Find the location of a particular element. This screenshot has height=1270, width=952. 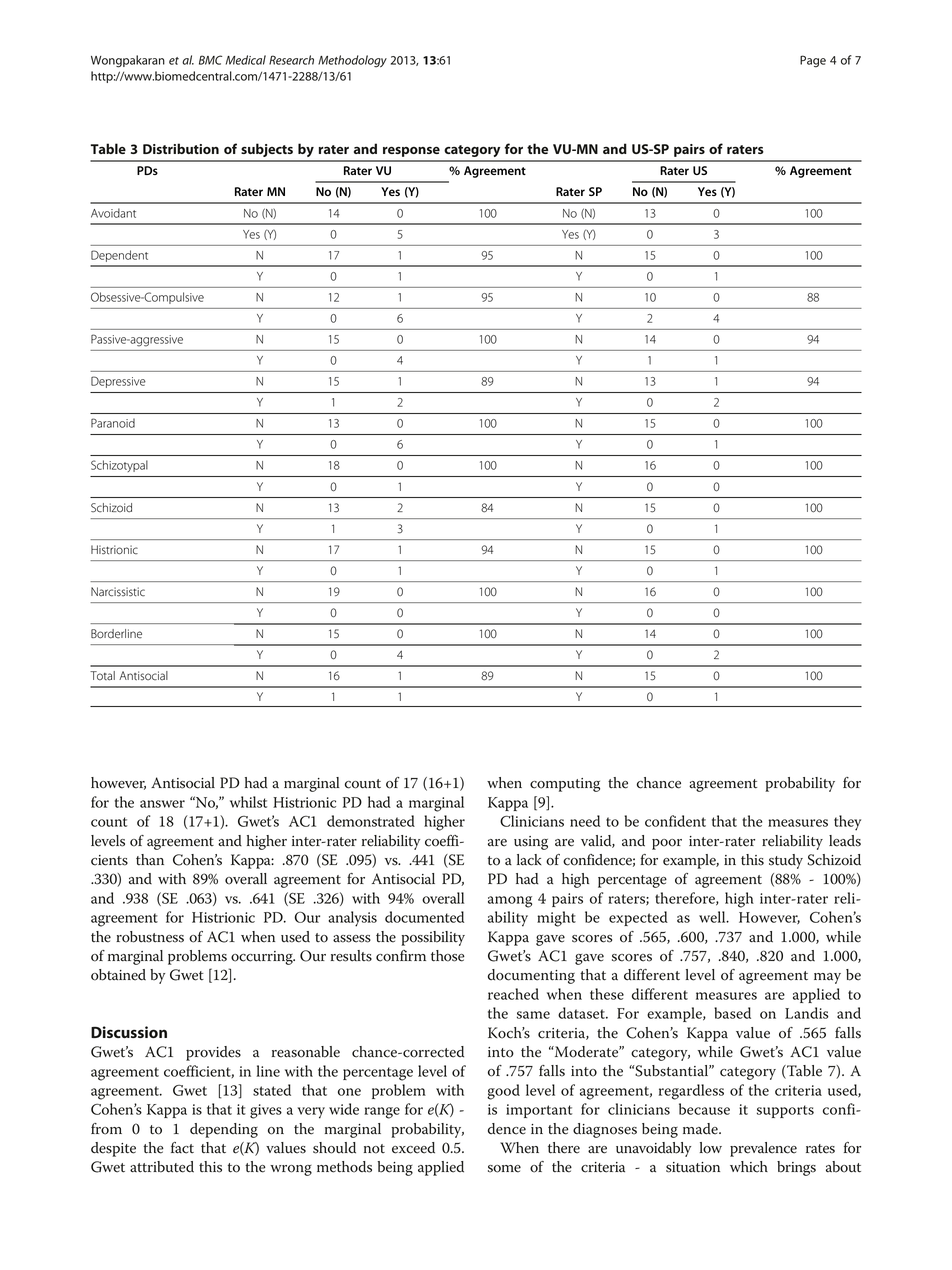

Research is located at coordinates (291, 60).
